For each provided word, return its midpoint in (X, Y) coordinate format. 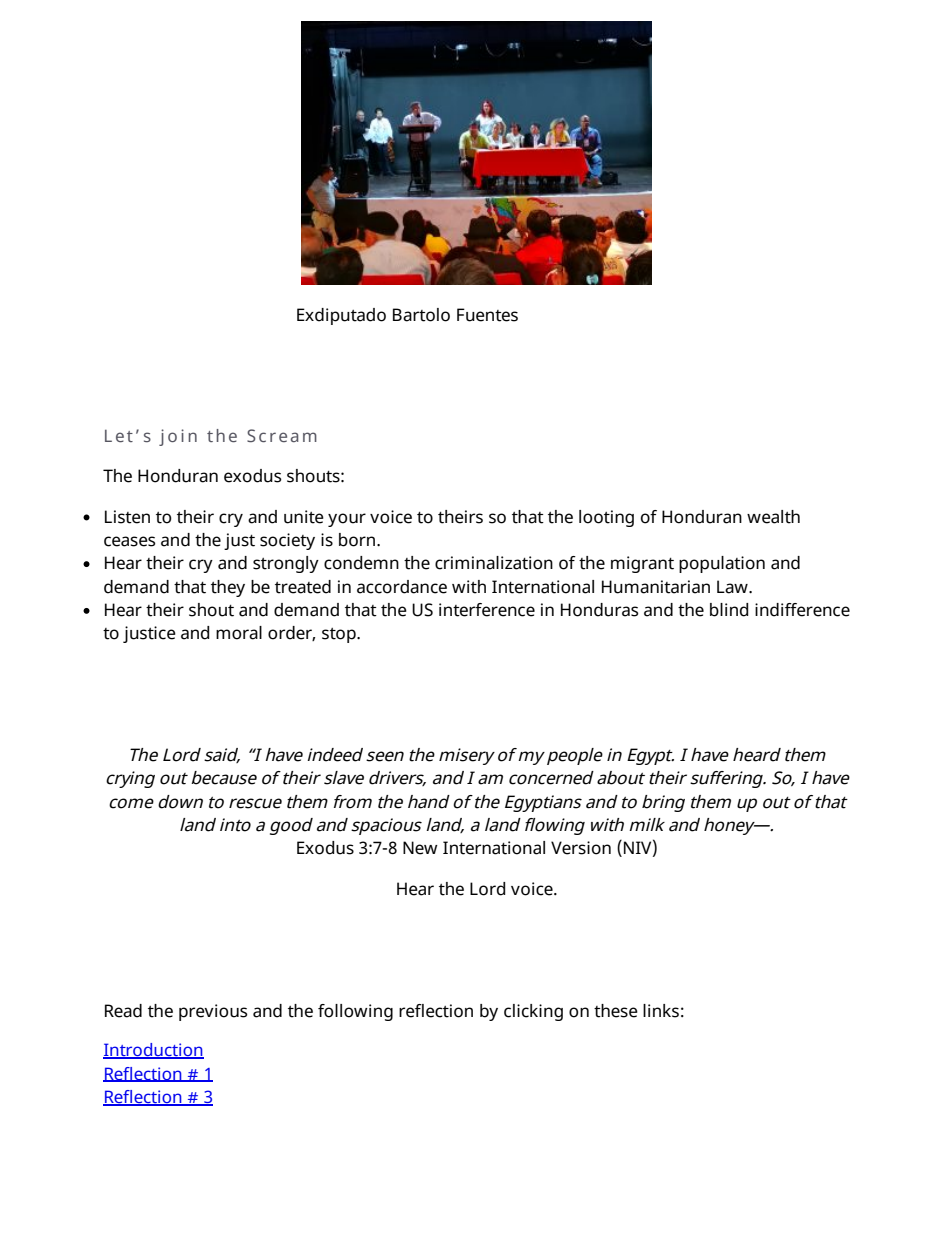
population (722, 564)
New (420, 848)
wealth (773, 517)
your (347, 520)
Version (581, 848)
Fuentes (487, 315)
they (228, 588)
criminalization (494, 563)
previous (213, 1012)
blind (729, 610)
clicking (533, 1012)
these (616, 1011)
